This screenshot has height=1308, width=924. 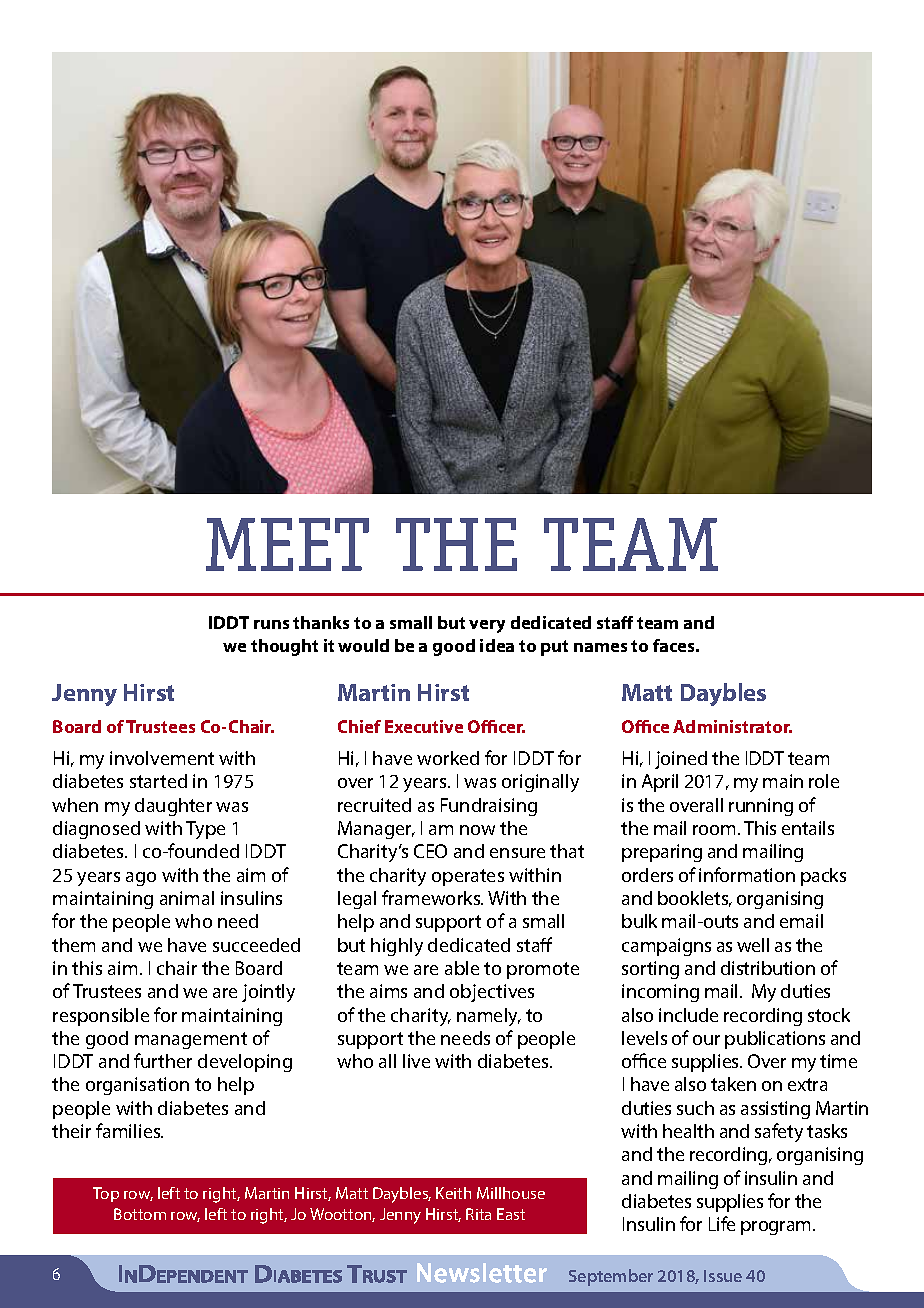 What do you see at coordinates (432, 897) in the screenshot?
I see `frameworks` at bounding box center [432, 897].
